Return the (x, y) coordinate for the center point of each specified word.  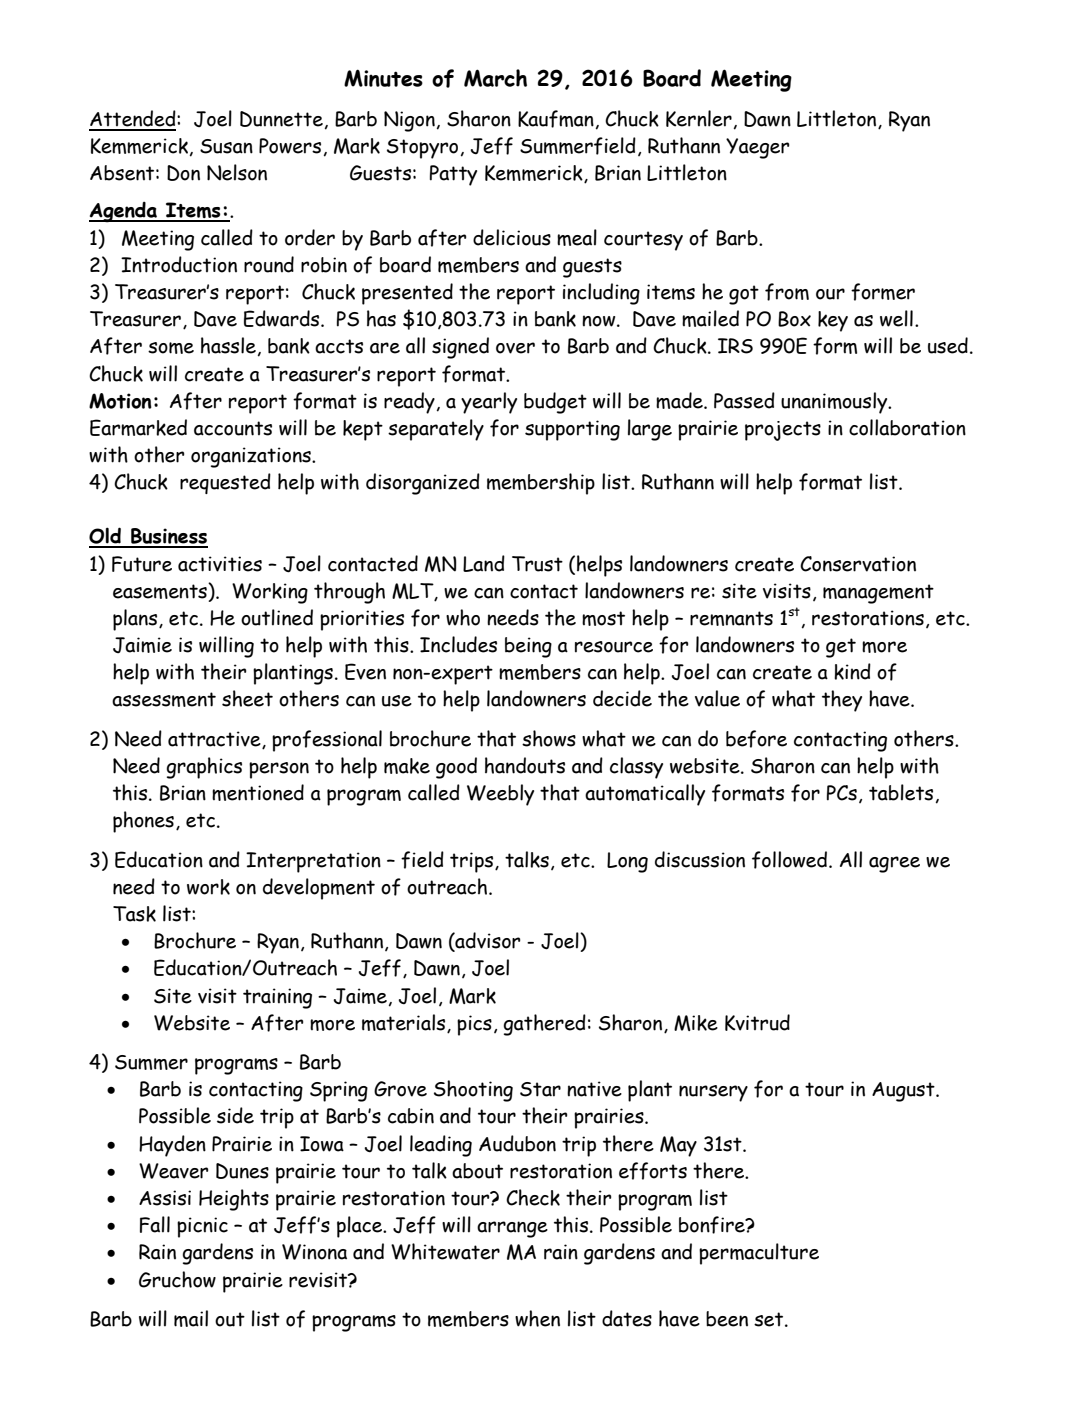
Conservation (858, 564)
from (787, 292)
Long (627, 862)
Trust (537, 564)
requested (225, 483)
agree (894, 864)
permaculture (759, 1254)
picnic (202, 1227)
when (537, 1318)
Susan (226, 146)
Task (134, 914)
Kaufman (556, 119)
